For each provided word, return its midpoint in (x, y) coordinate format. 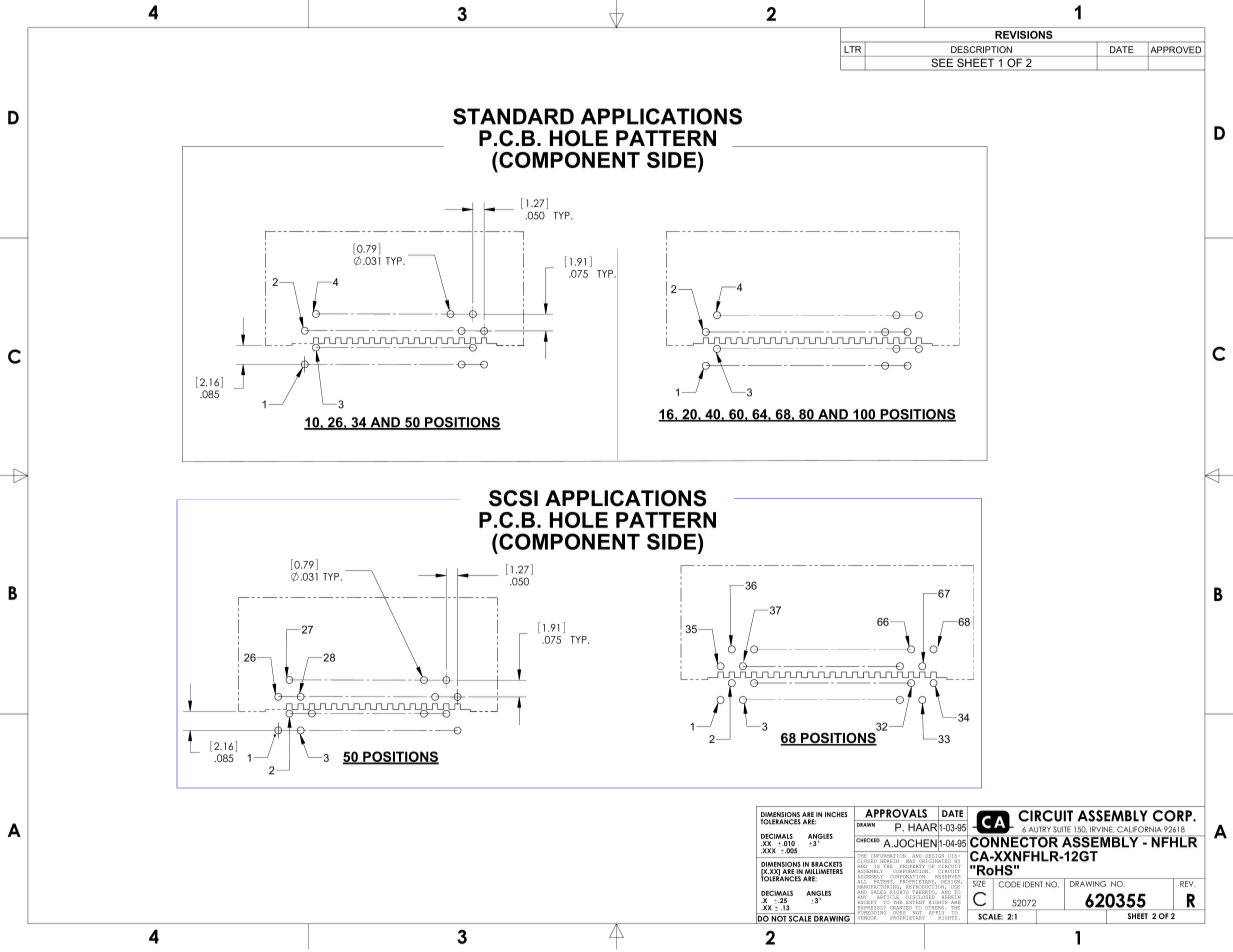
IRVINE (1102, 829)
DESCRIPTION (981, 49)
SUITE (1062, 829)
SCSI (513, 498)
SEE (942, 63)
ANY (862, 896)
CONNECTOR (1014, 841)
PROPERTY (912, 867)
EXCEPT (868, 902)
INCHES (836, 814)
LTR (853, 49)
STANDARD (513, 116)
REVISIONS (1024, 35)
